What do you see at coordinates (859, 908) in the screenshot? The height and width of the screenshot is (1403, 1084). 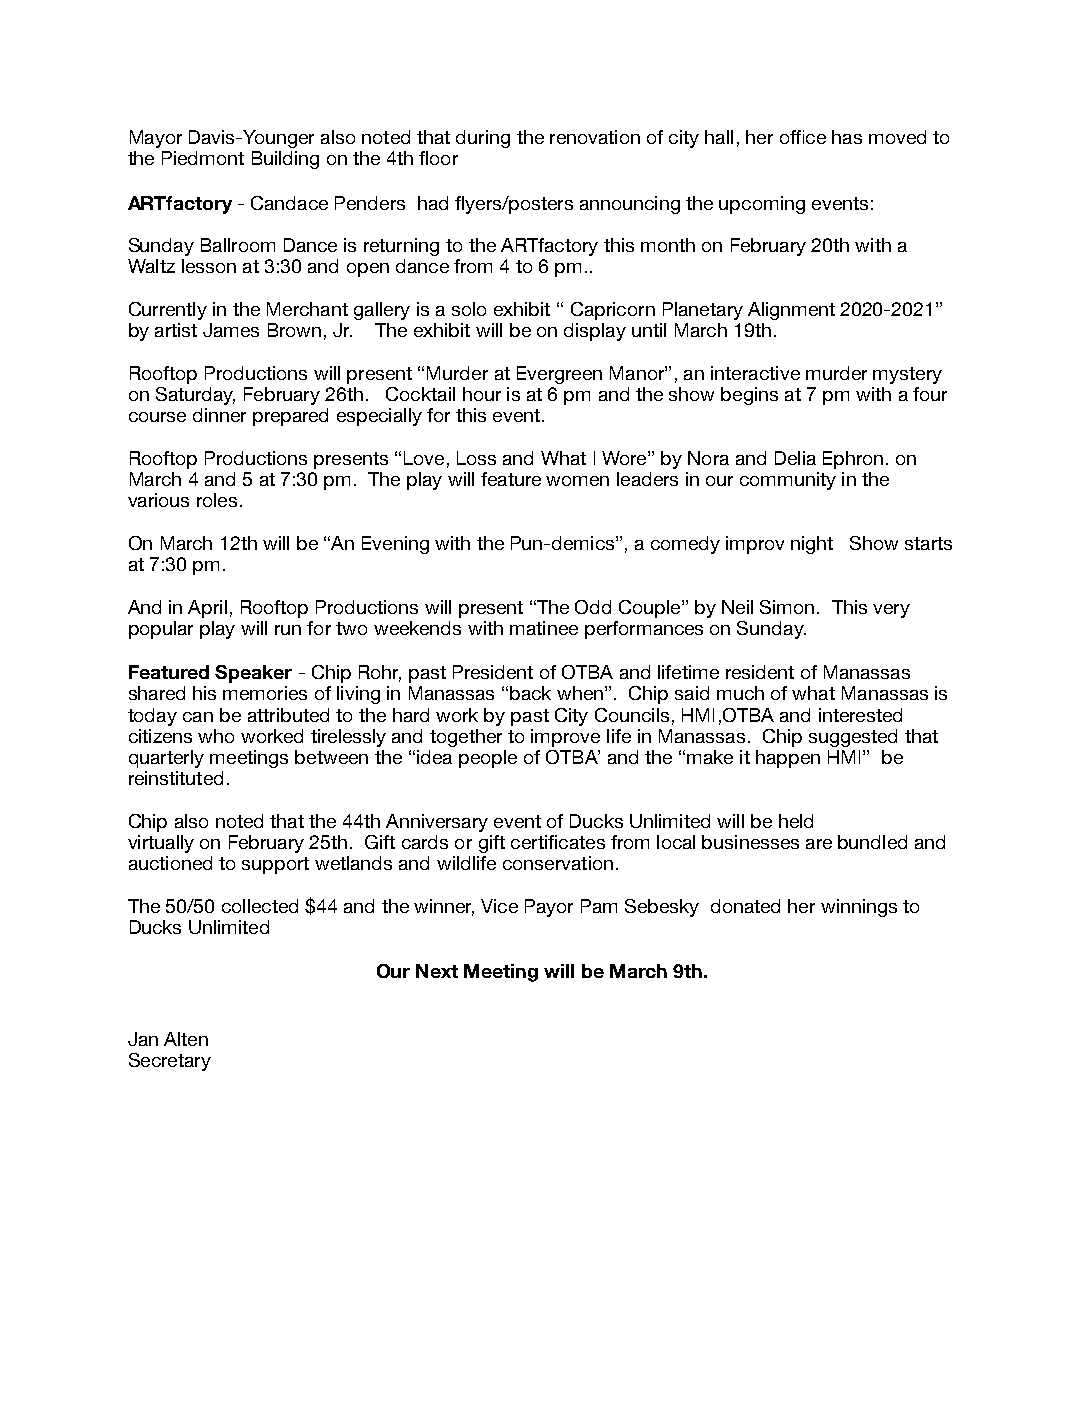 I see `winnings` at bounding box center [859, 908].
